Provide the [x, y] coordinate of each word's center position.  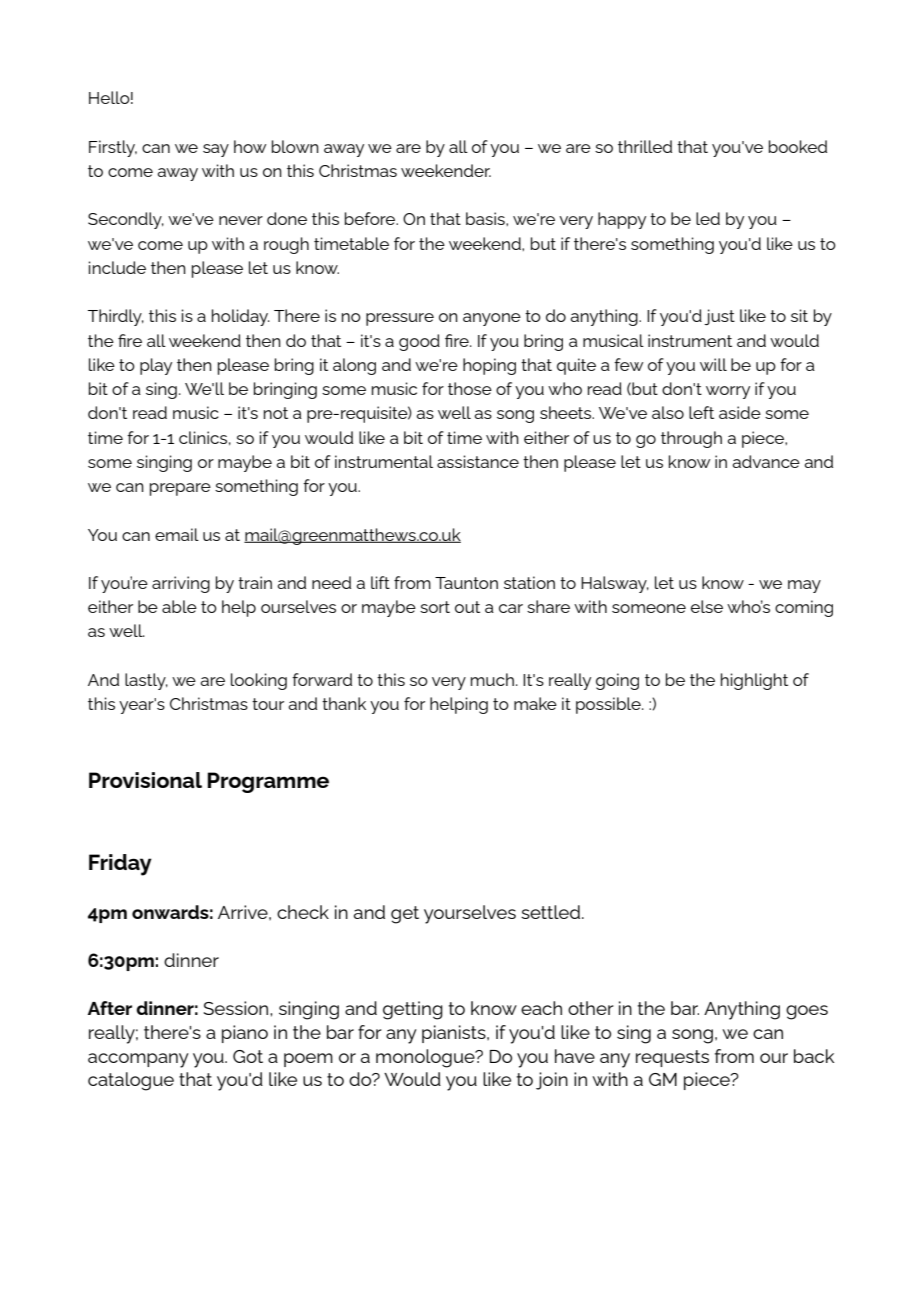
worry [728, 392]
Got [248, 1056]
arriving [181, 584]
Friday [120, 865]
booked [798, 146]
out [467, 607]
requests [672, 1058]
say [216, 150]
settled [550, 912]
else [707, 606]
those [470, 388]
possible [609, 705]
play [156, 366]
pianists [455, 1034]
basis [486, 218]
